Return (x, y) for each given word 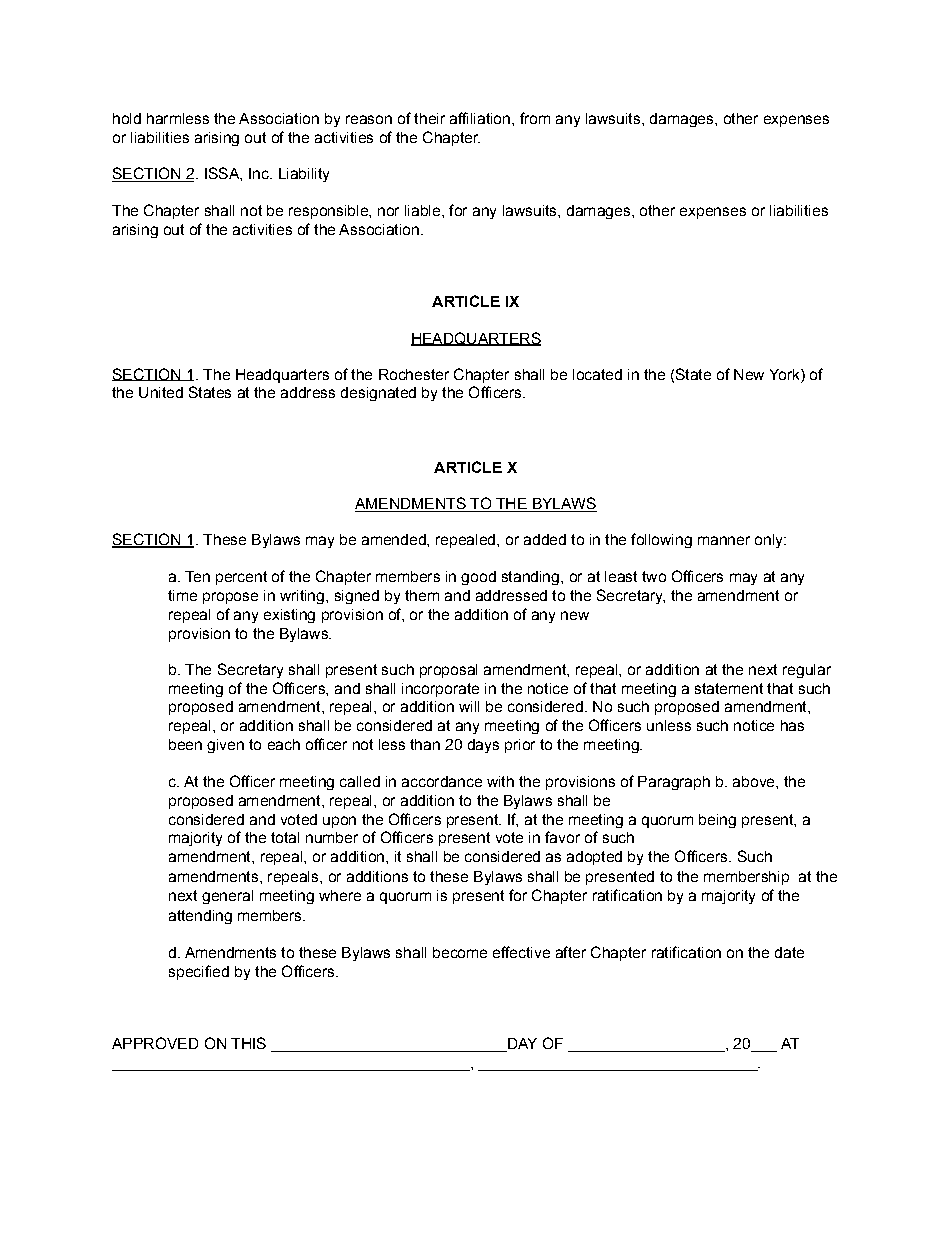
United (161, 392)
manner (724, 540)
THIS (248, 1043)
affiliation (480, 118)
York (786, 374)
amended (395, 539)
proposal (448, 671)
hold (127, 118)
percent (241, 578)
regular (807, 671)
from (535, 118)
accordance (442, 781)
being (717, 821)
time (182, 595)
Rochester (414, 374)
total (285, 837)
